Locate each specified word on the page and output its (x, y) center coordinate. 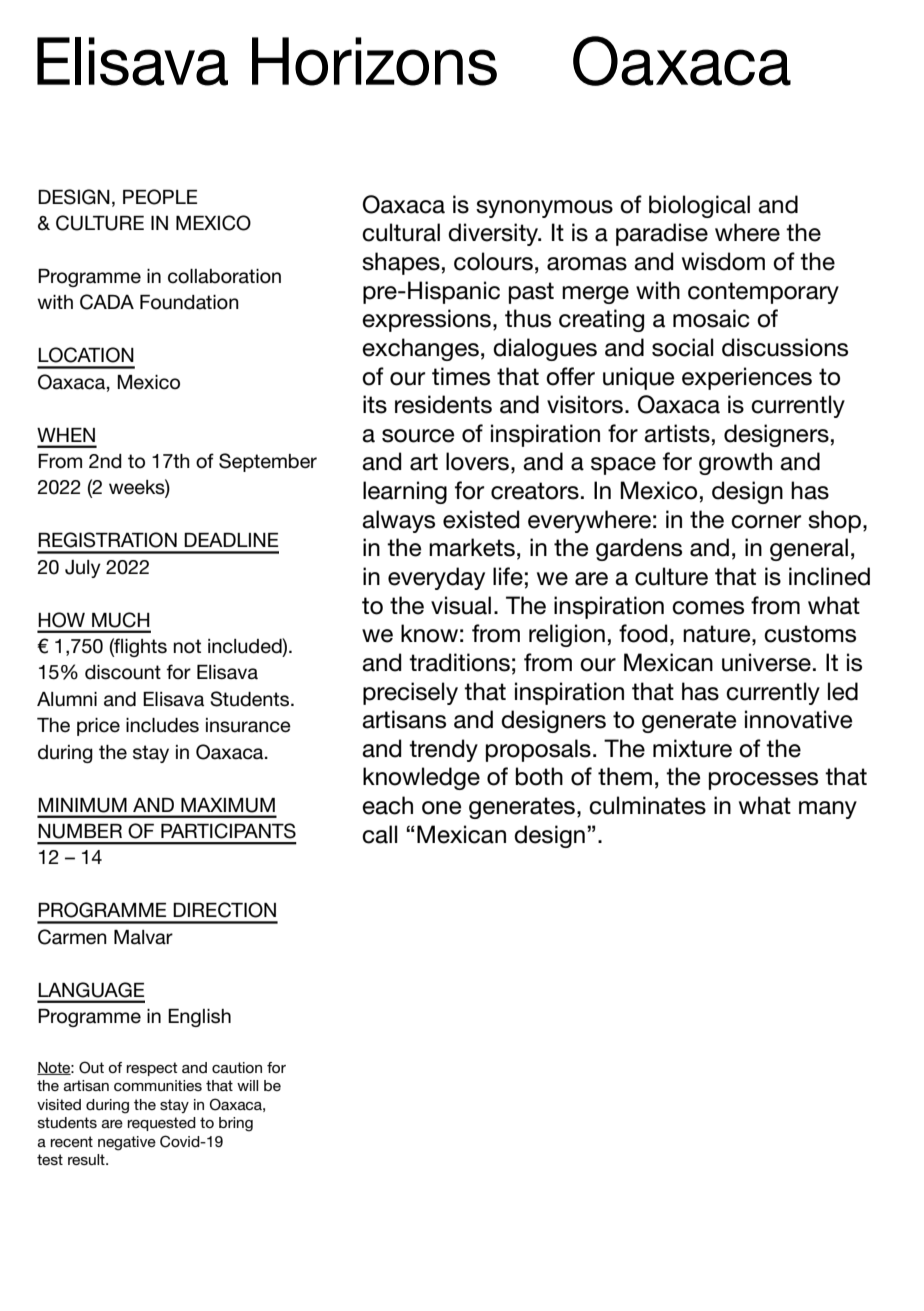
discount (123, 672)
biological (699, 206)
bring (236, 1124)
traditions (459, 662)
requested (162, 1124)
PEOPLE (160, 197)
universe (766, 662)
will (247, 1085)
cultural (401, 232)
